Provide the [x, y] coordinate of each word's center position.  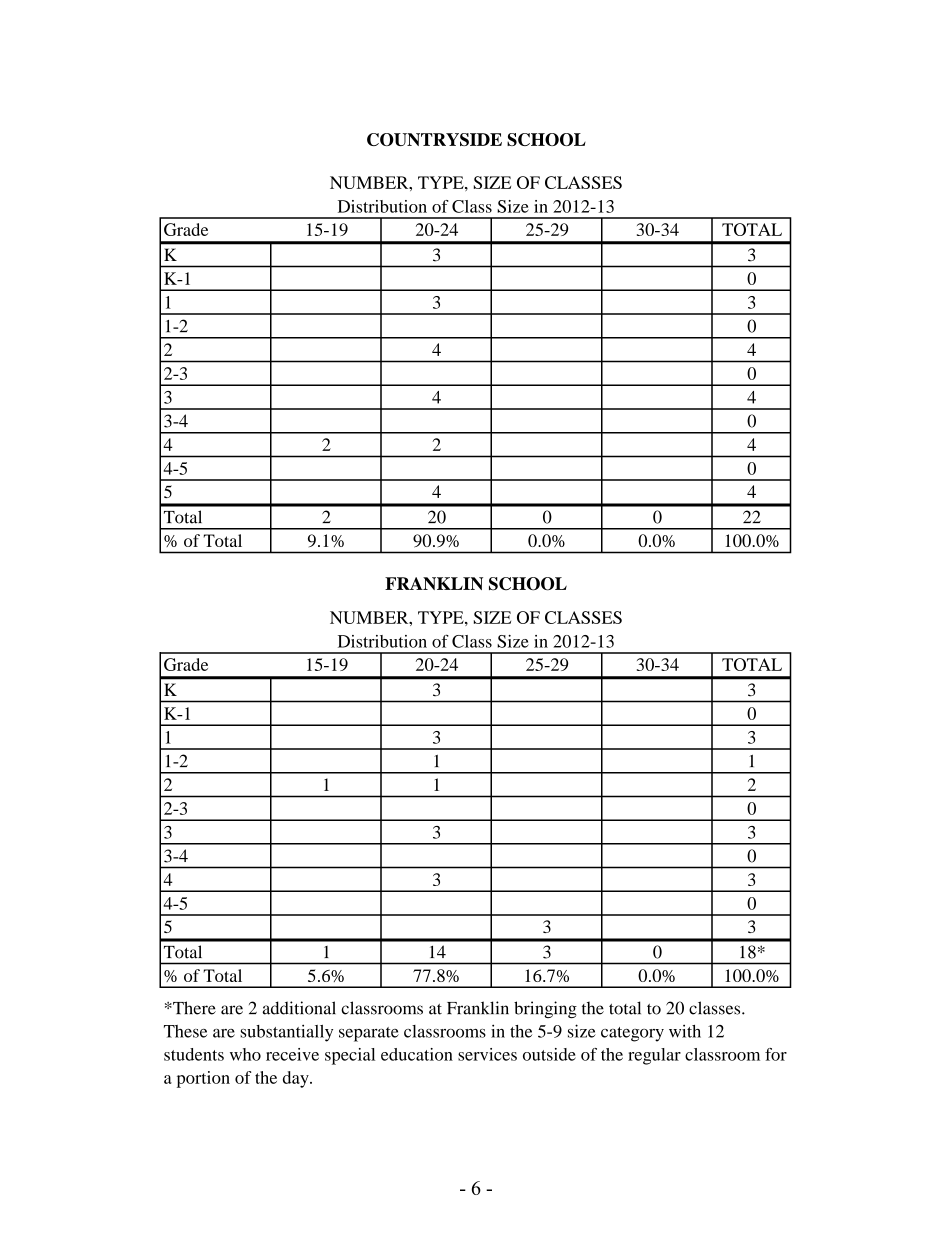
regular [654, 1056]
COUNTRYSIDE [434, 139]
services [487, 1054]
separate [369, 1034]
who [245, 1054]
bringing [545, 1009]
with [685, 1031]
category [632, 1034]
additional [299, 1008]
